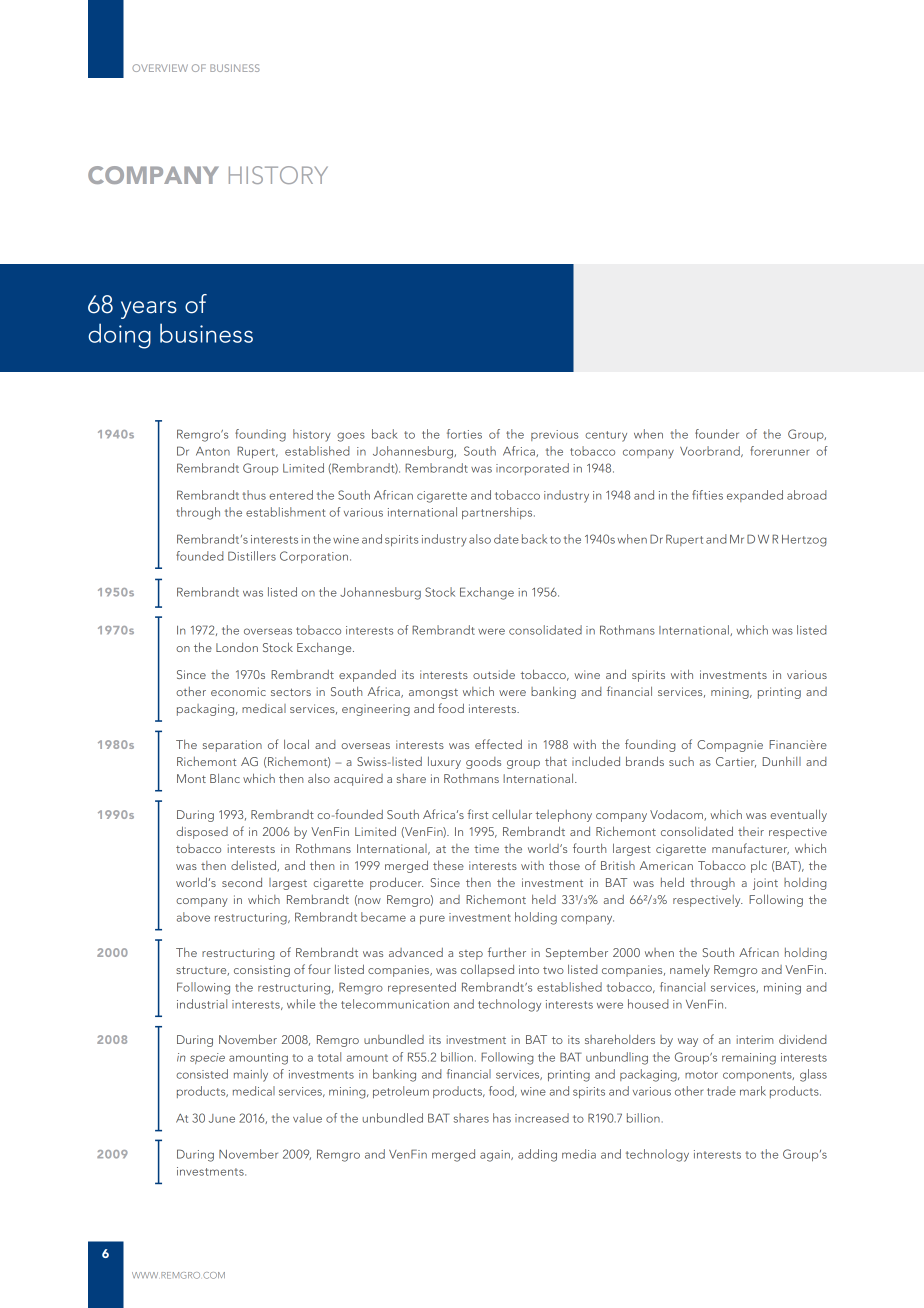 The image size is (924, 1308). Describe the element at coordinates (717, 434) in the document. I see `founder` at that location.
